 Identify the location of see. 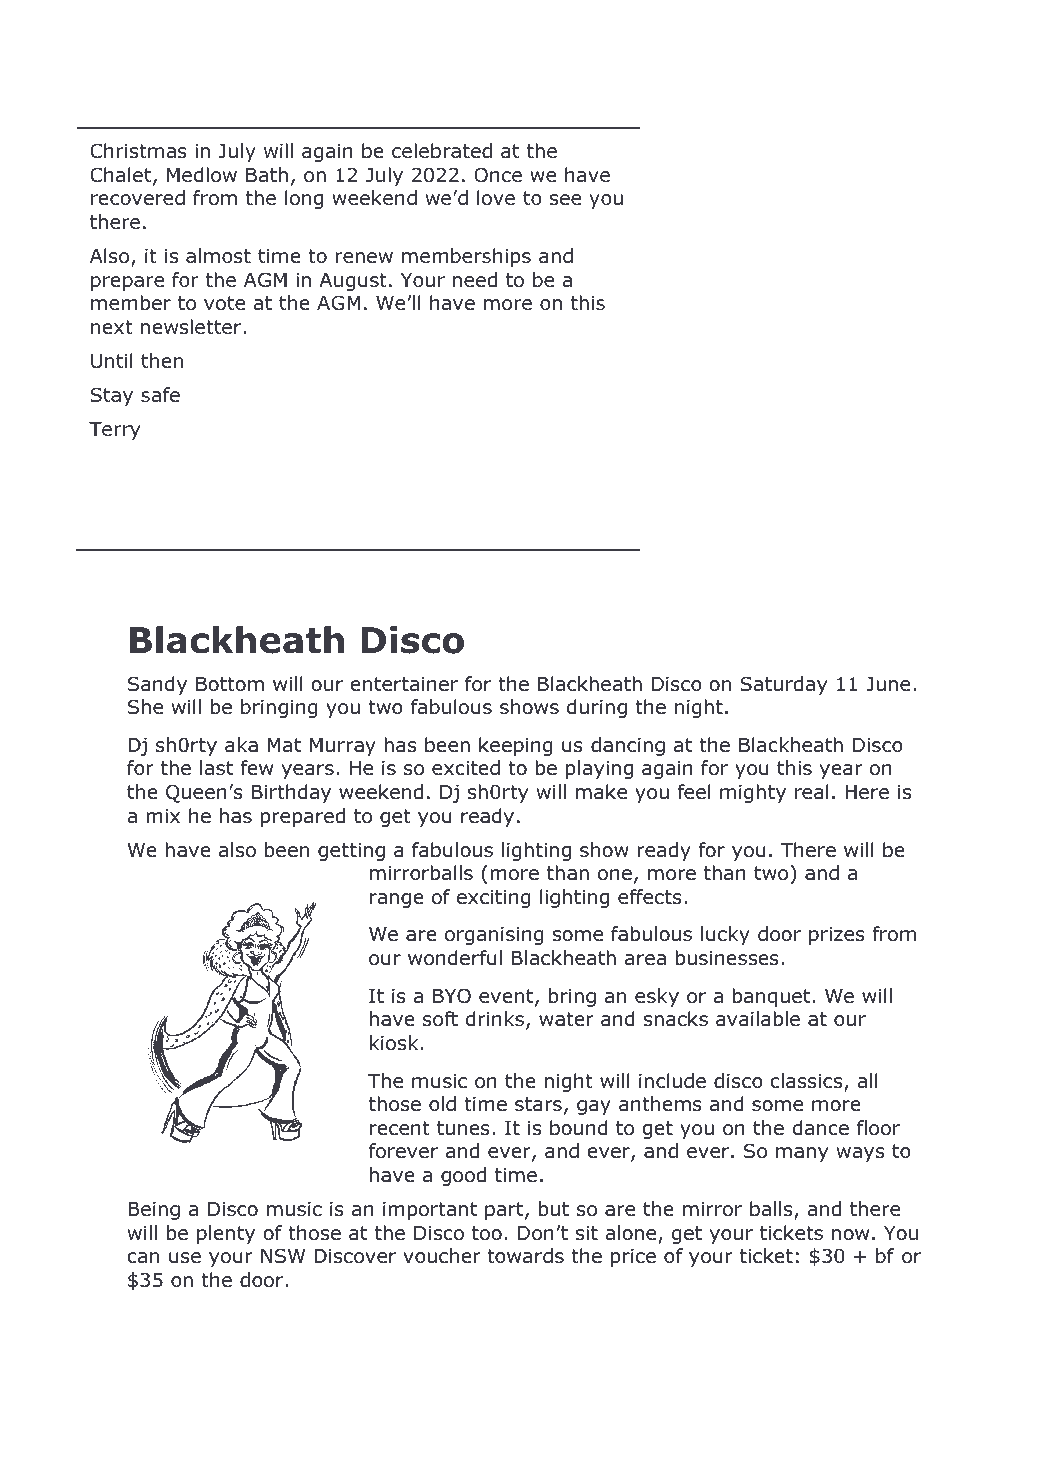
(565, 199).
